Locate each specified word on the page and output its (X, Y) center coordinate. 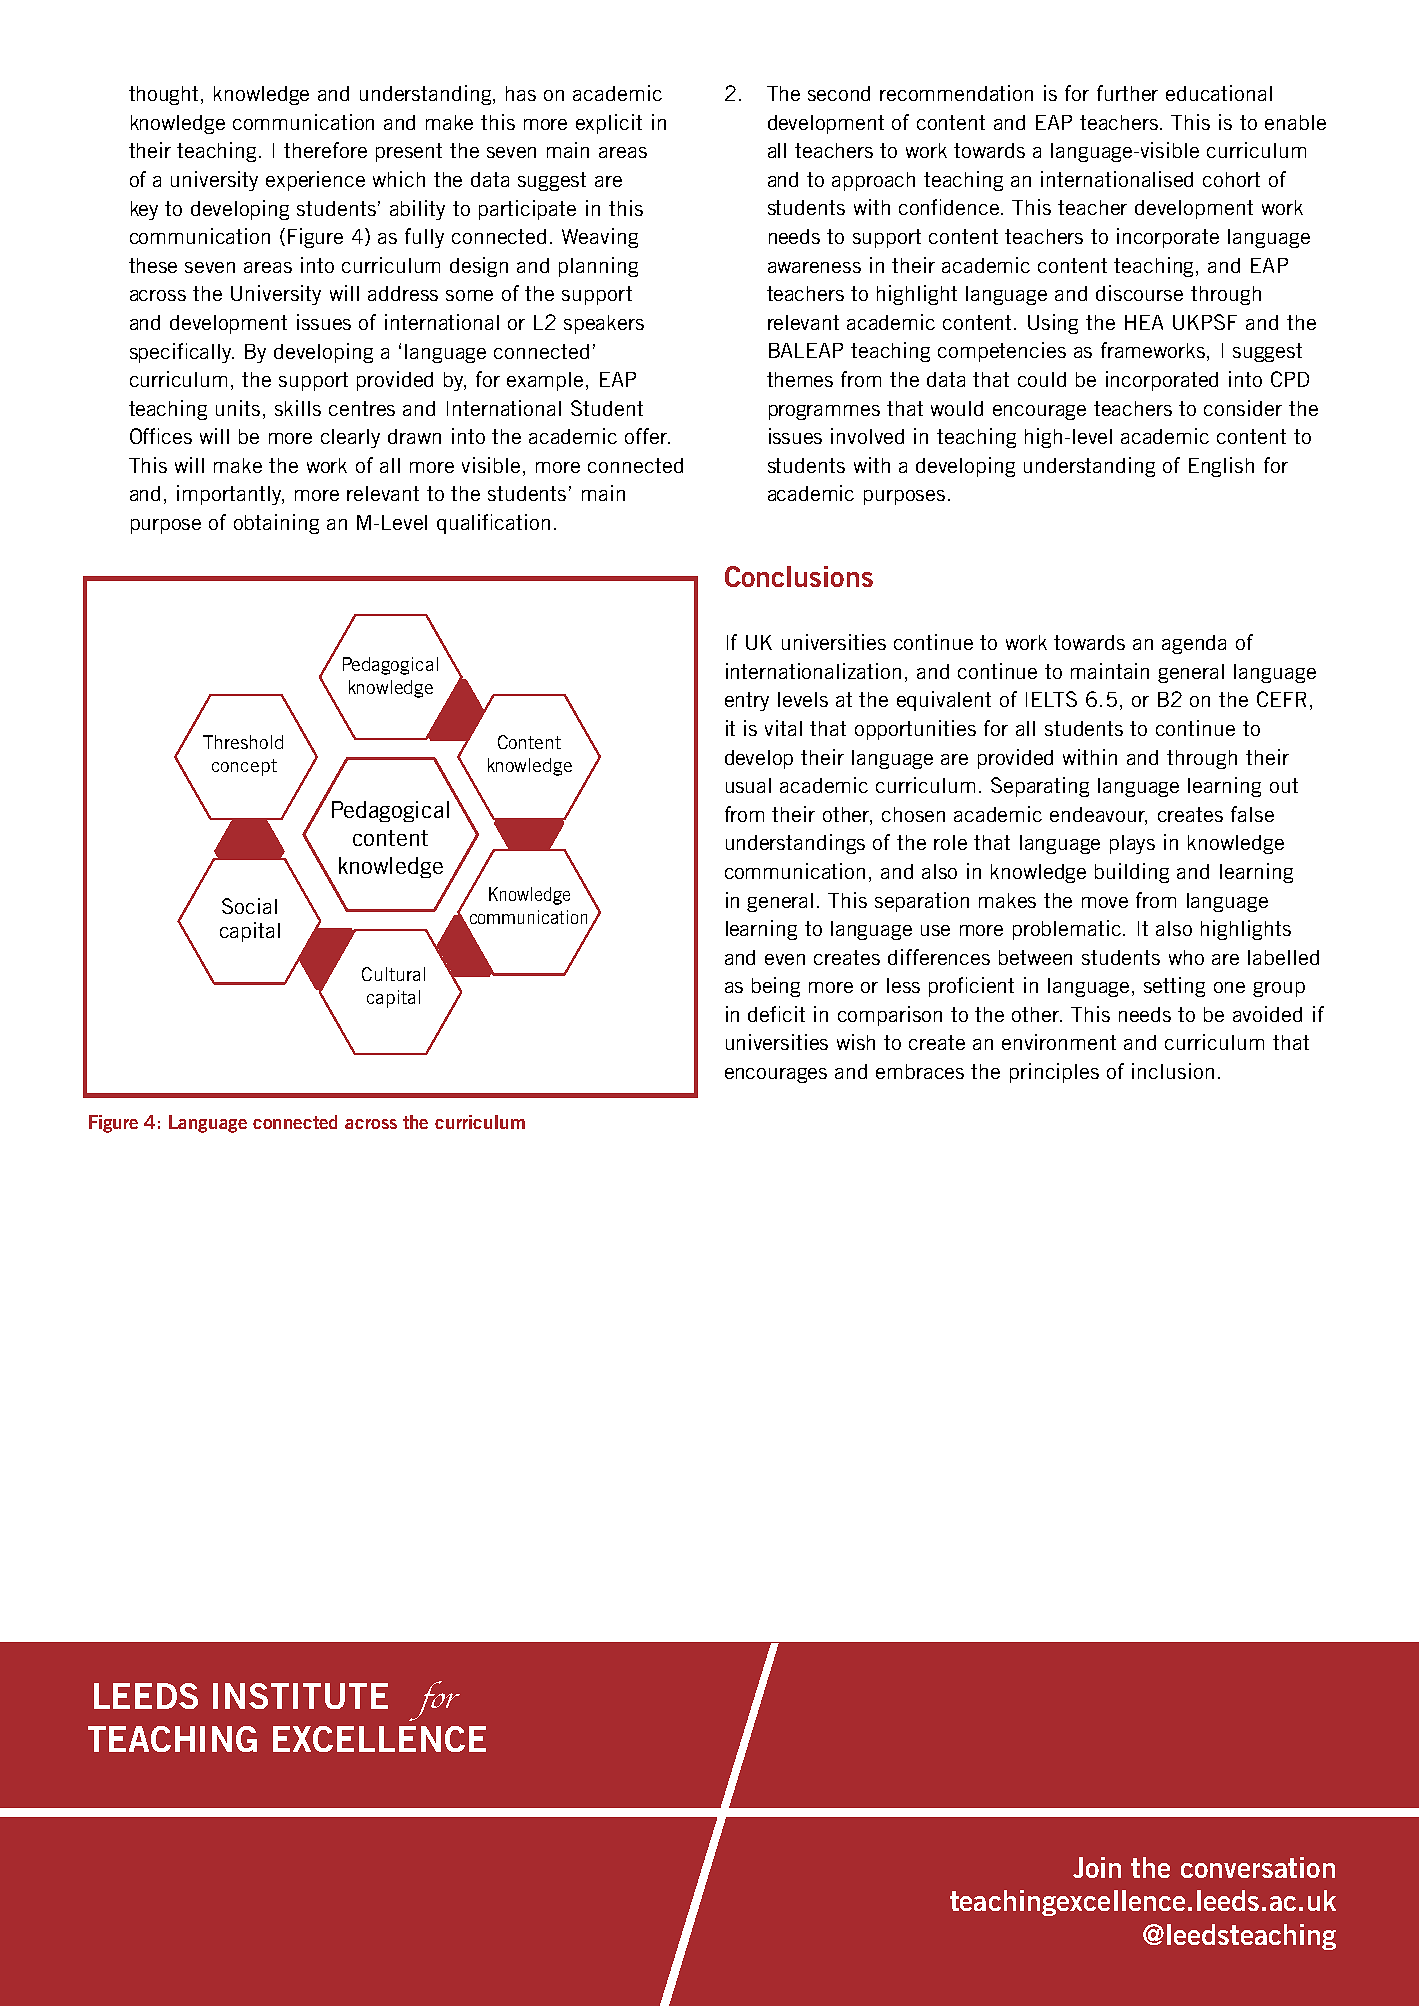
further (1127, 93)
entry (747, 701)
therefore (325, 150)
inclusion (1173, 1071)
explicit (609, 124)
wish (856, 1042)
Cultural (393, 974)
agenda (1194, 644)
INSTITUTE (300, 1696)
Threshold (243, 742)
